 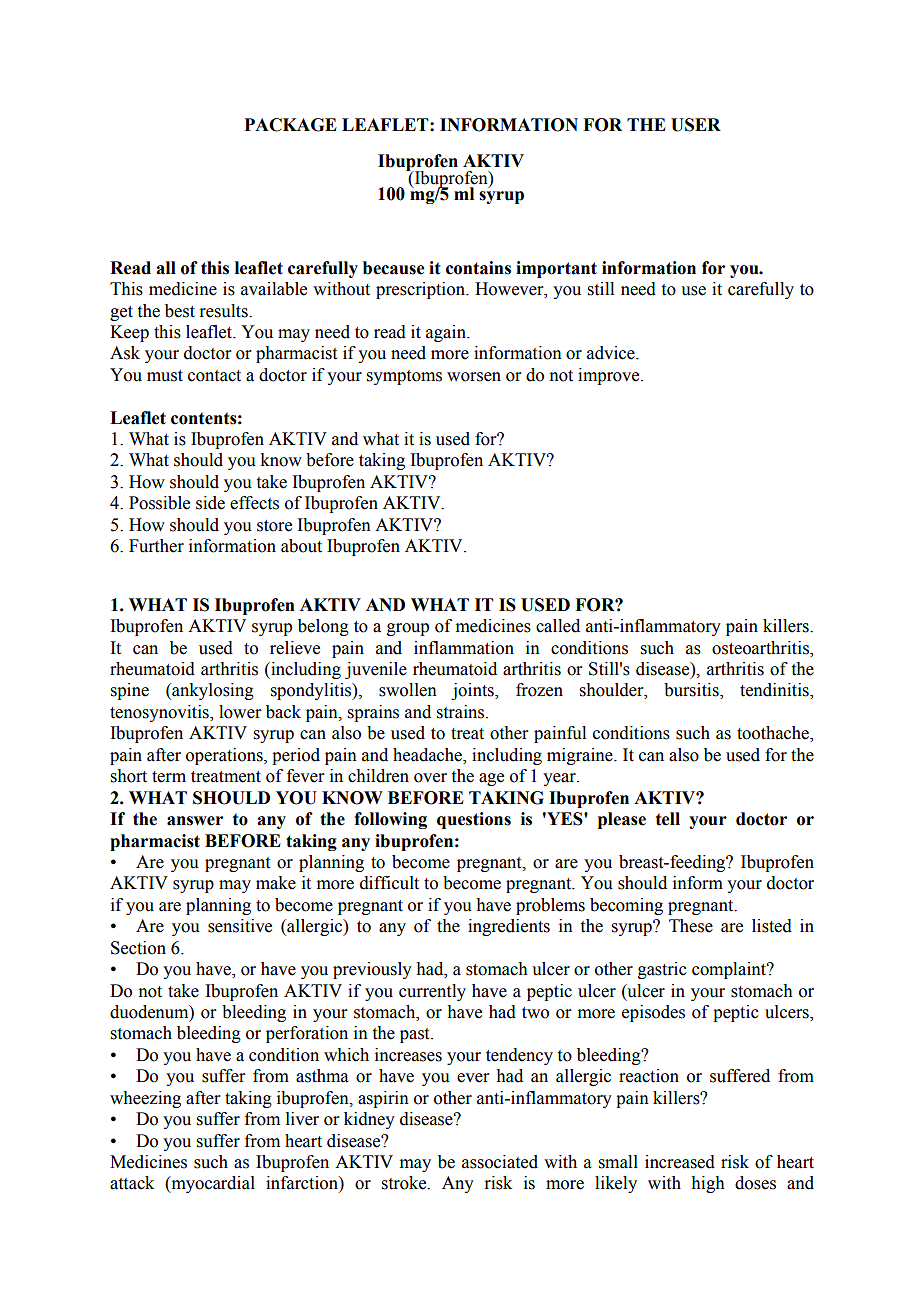 What do you see at coordinates (474, 820) in the document?
I see `questions` at bounding box center [474, 820].
